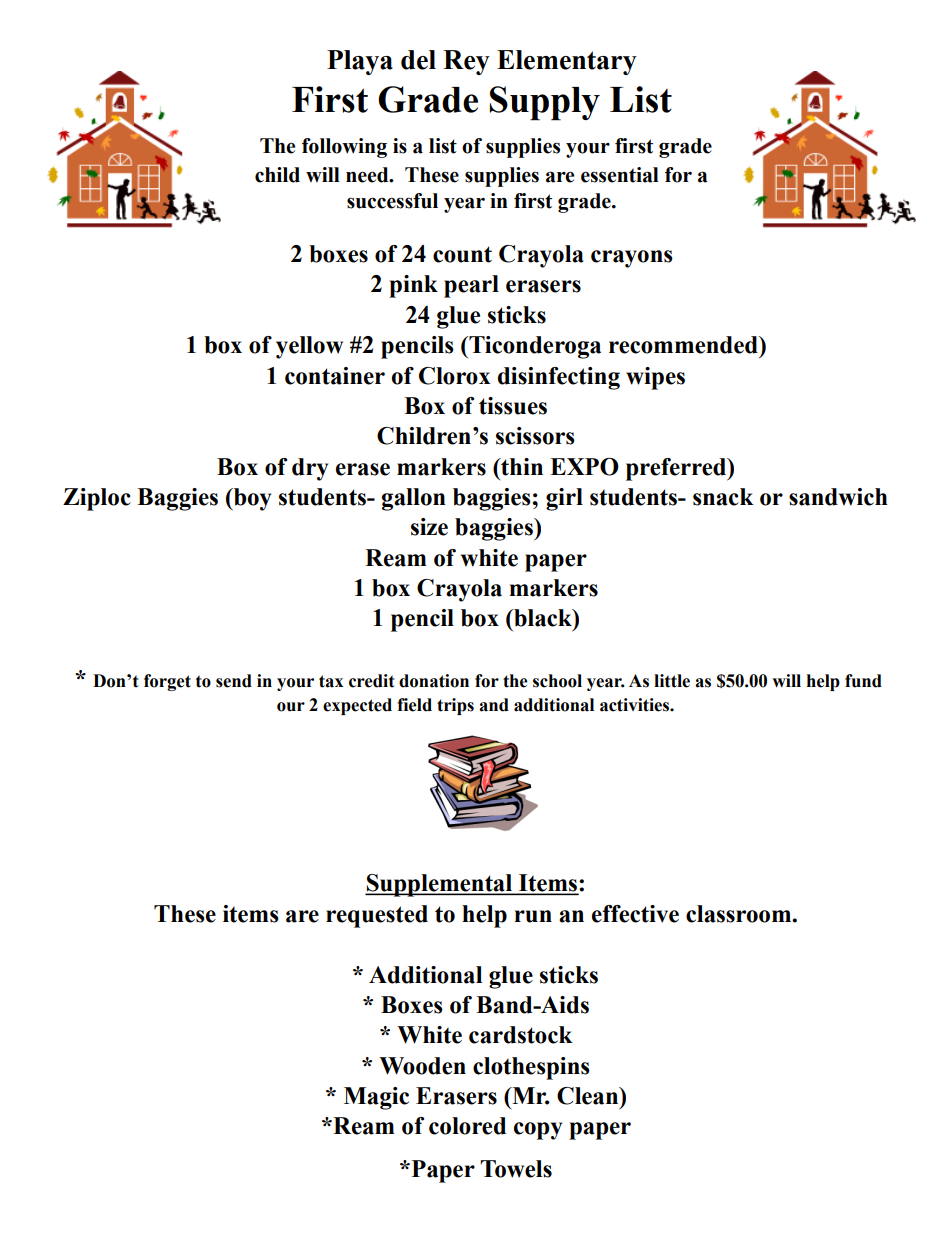 This page has width=952, height=1233. I want to click on forget, so click(167, 682).
